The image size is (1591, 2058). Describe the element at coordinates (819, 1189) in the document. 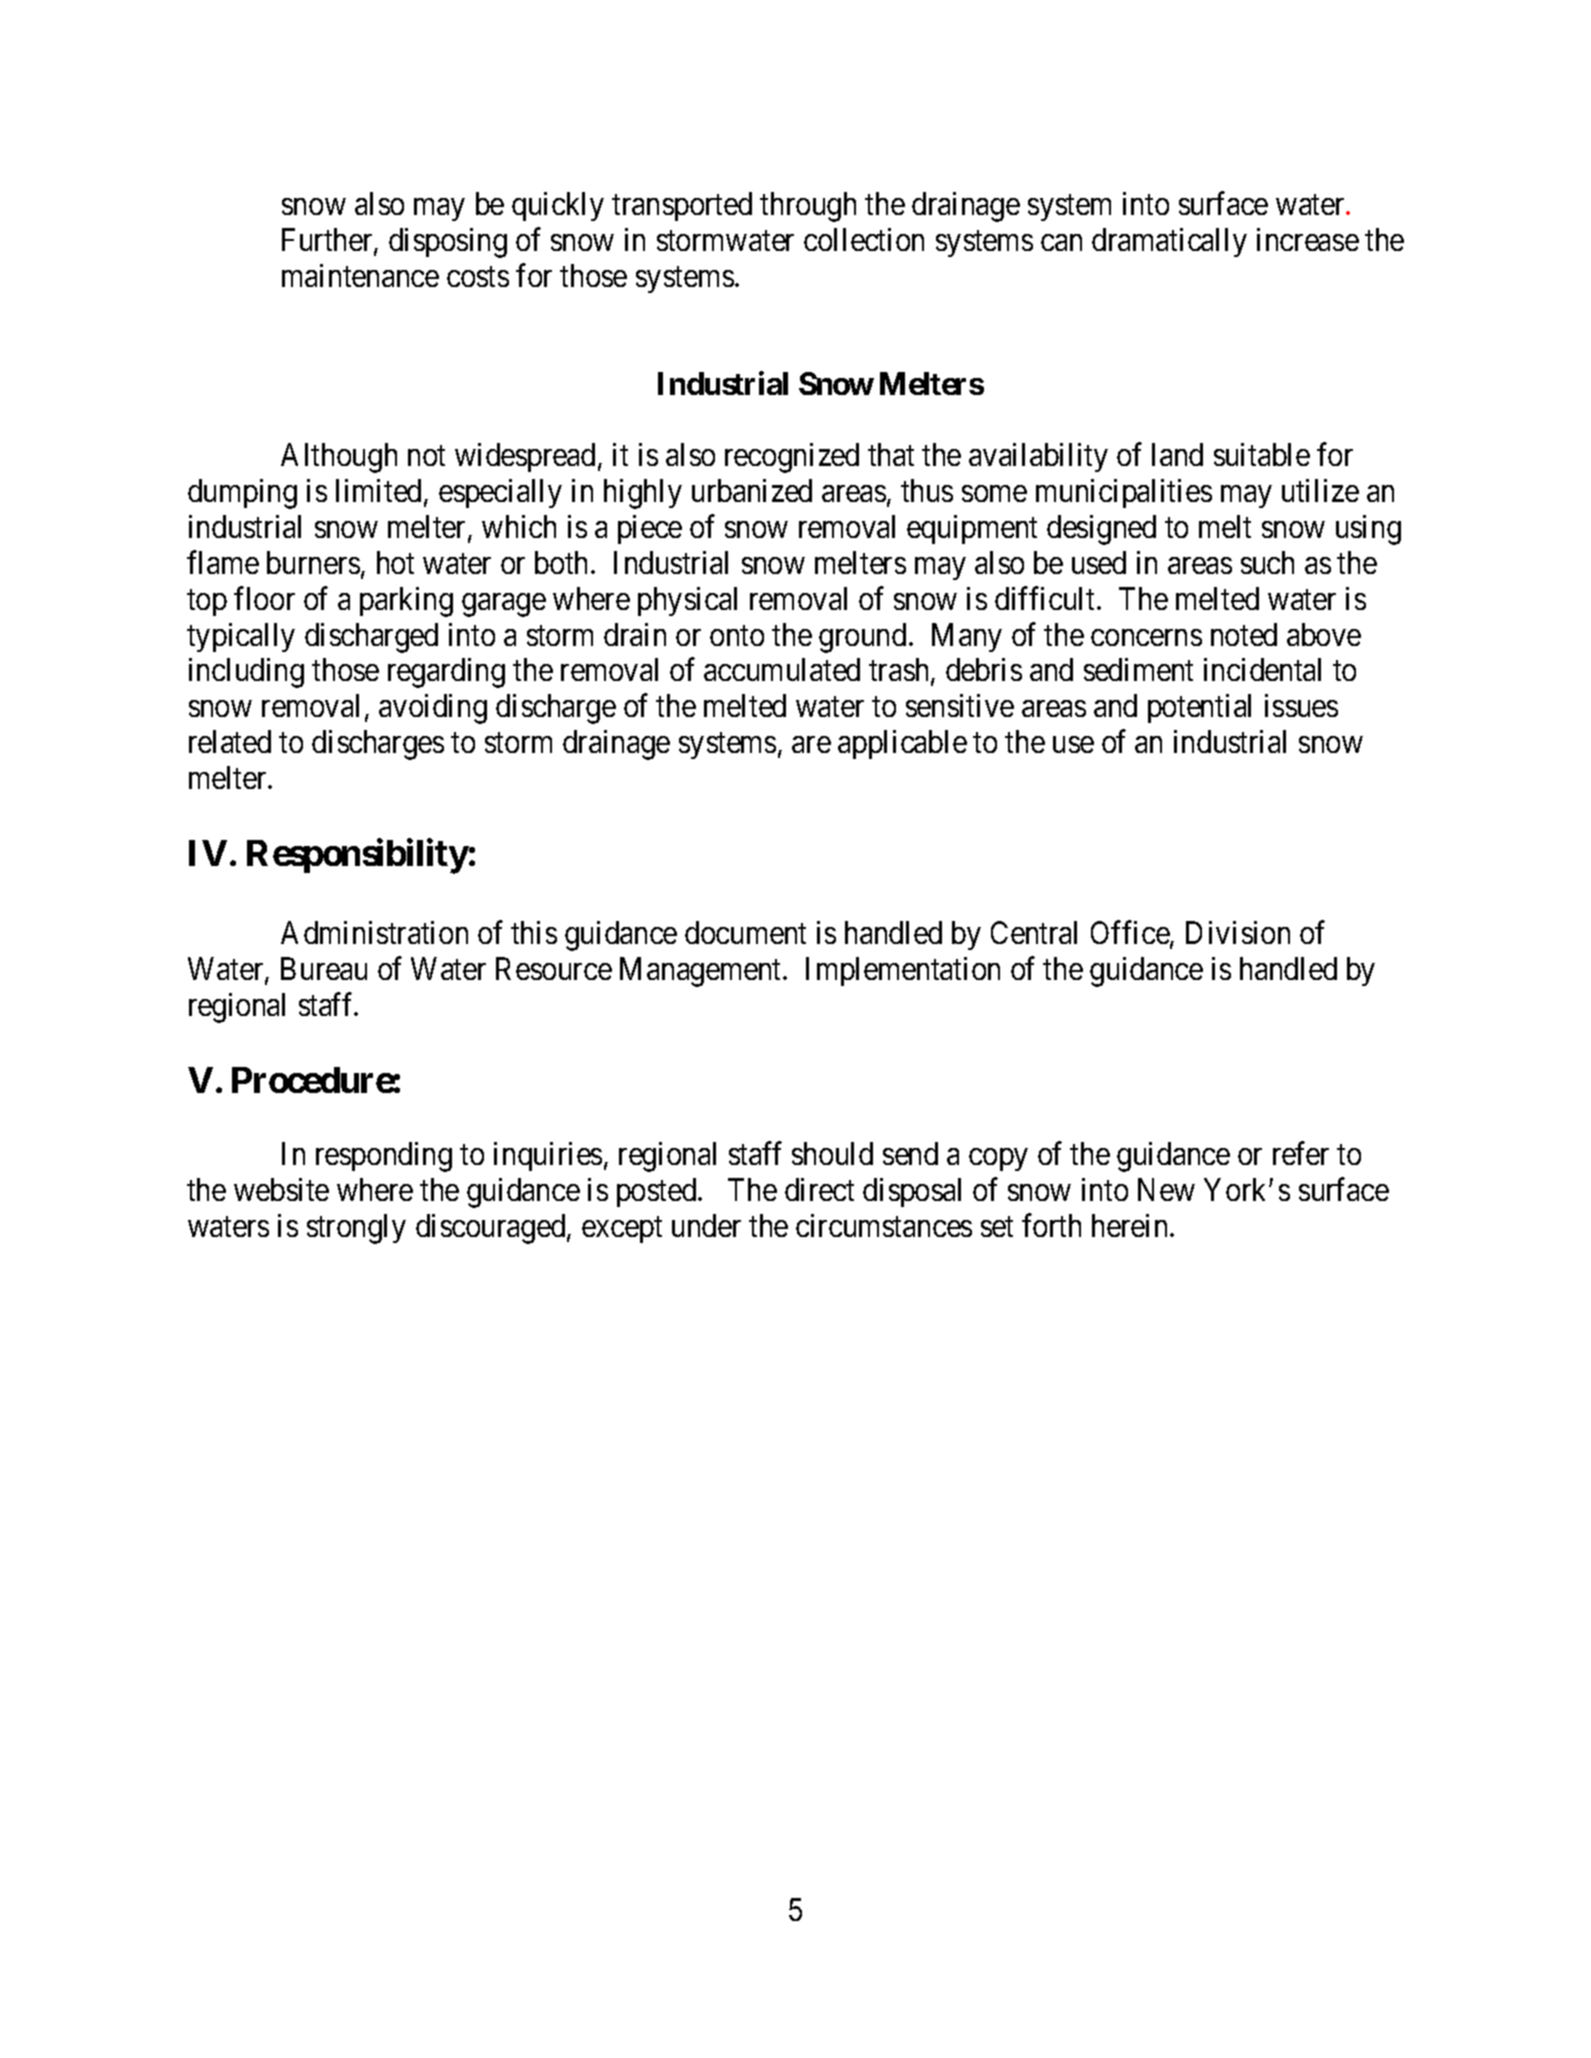

I see `direct` at that location.
